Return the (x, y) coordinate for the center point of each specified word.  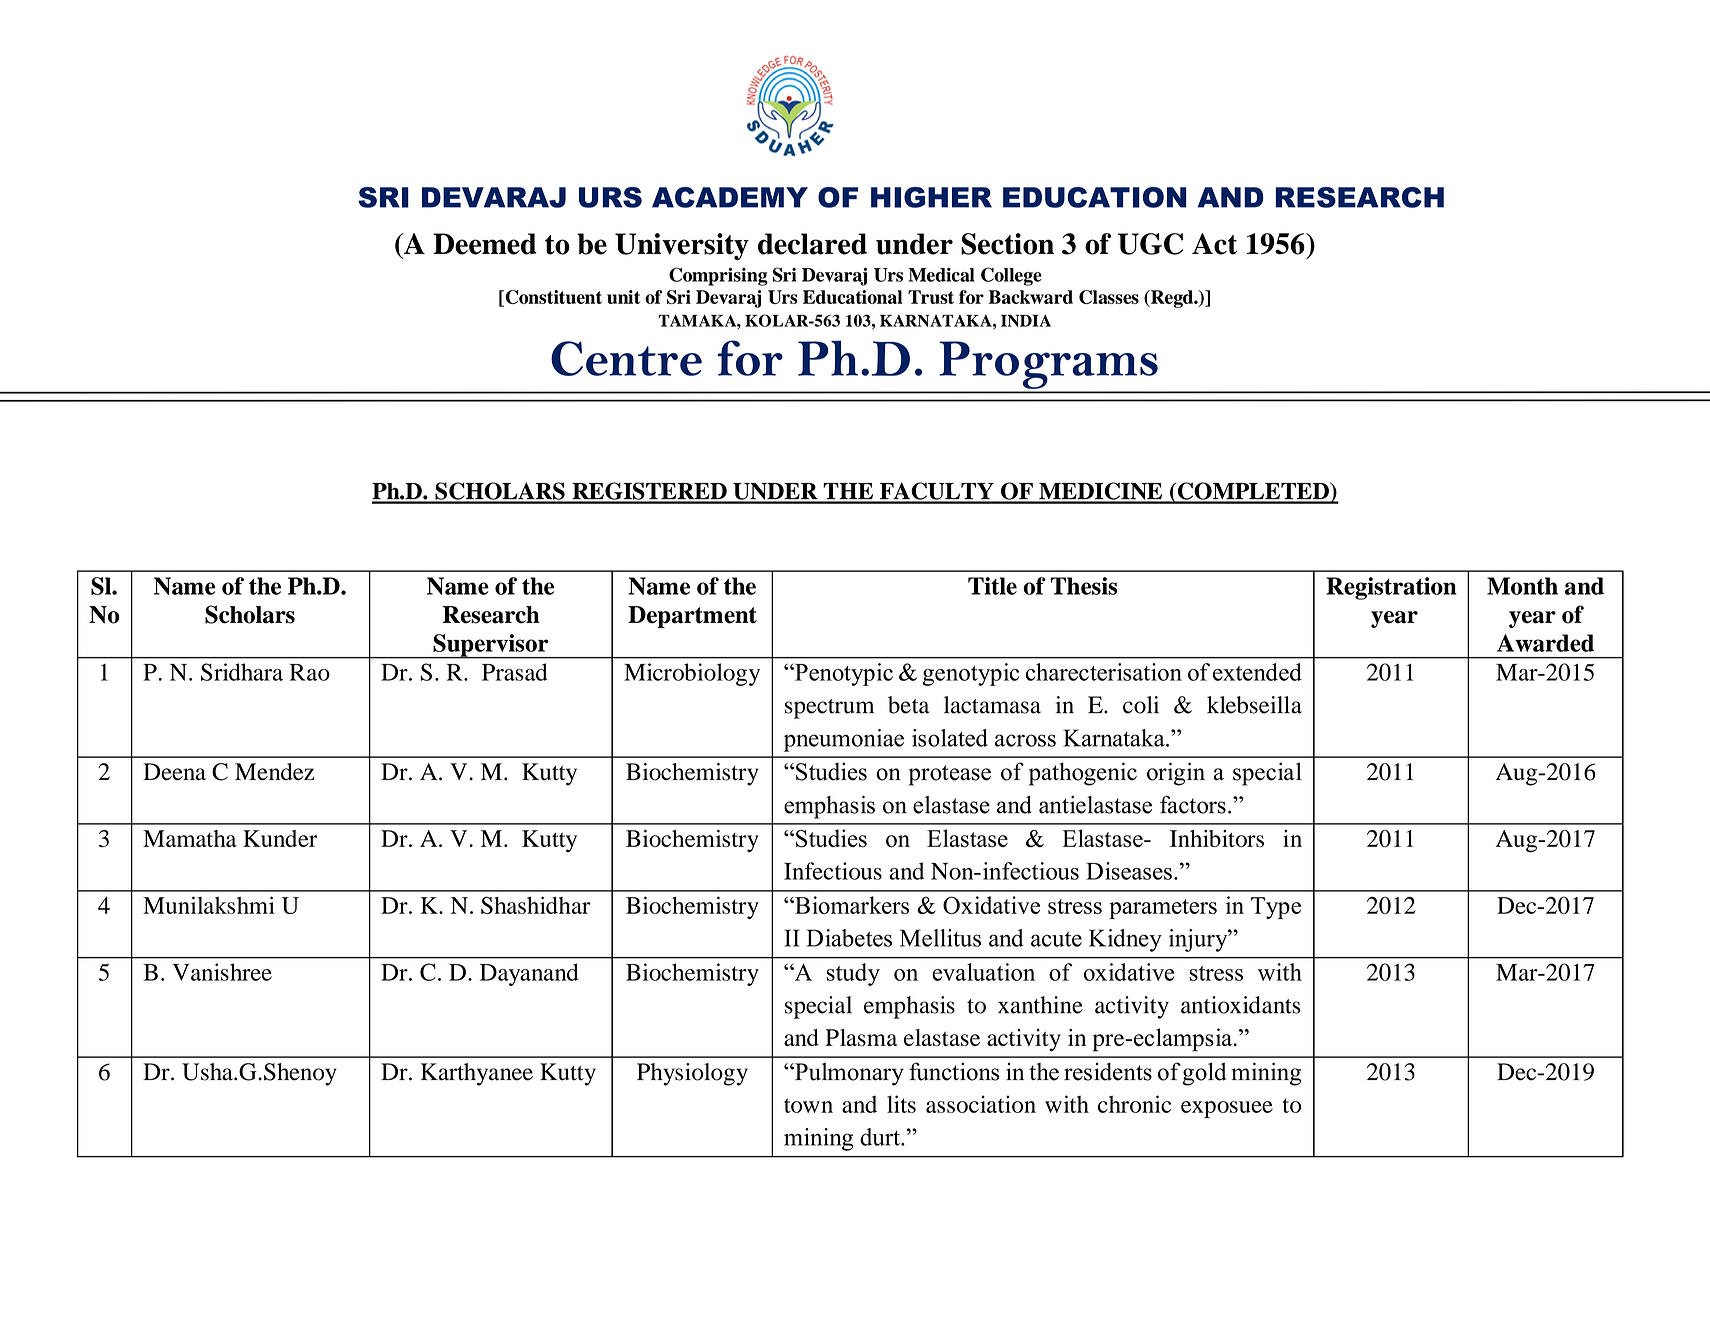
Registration (1391, 588)
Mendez (274, 772)
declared (812, 244)
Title (992, 586)
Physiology (692, 1074)
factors (1193, 804)
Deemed (485, 244)
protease (950, 775)
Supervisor (491, 646)
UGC (1150, 244)
